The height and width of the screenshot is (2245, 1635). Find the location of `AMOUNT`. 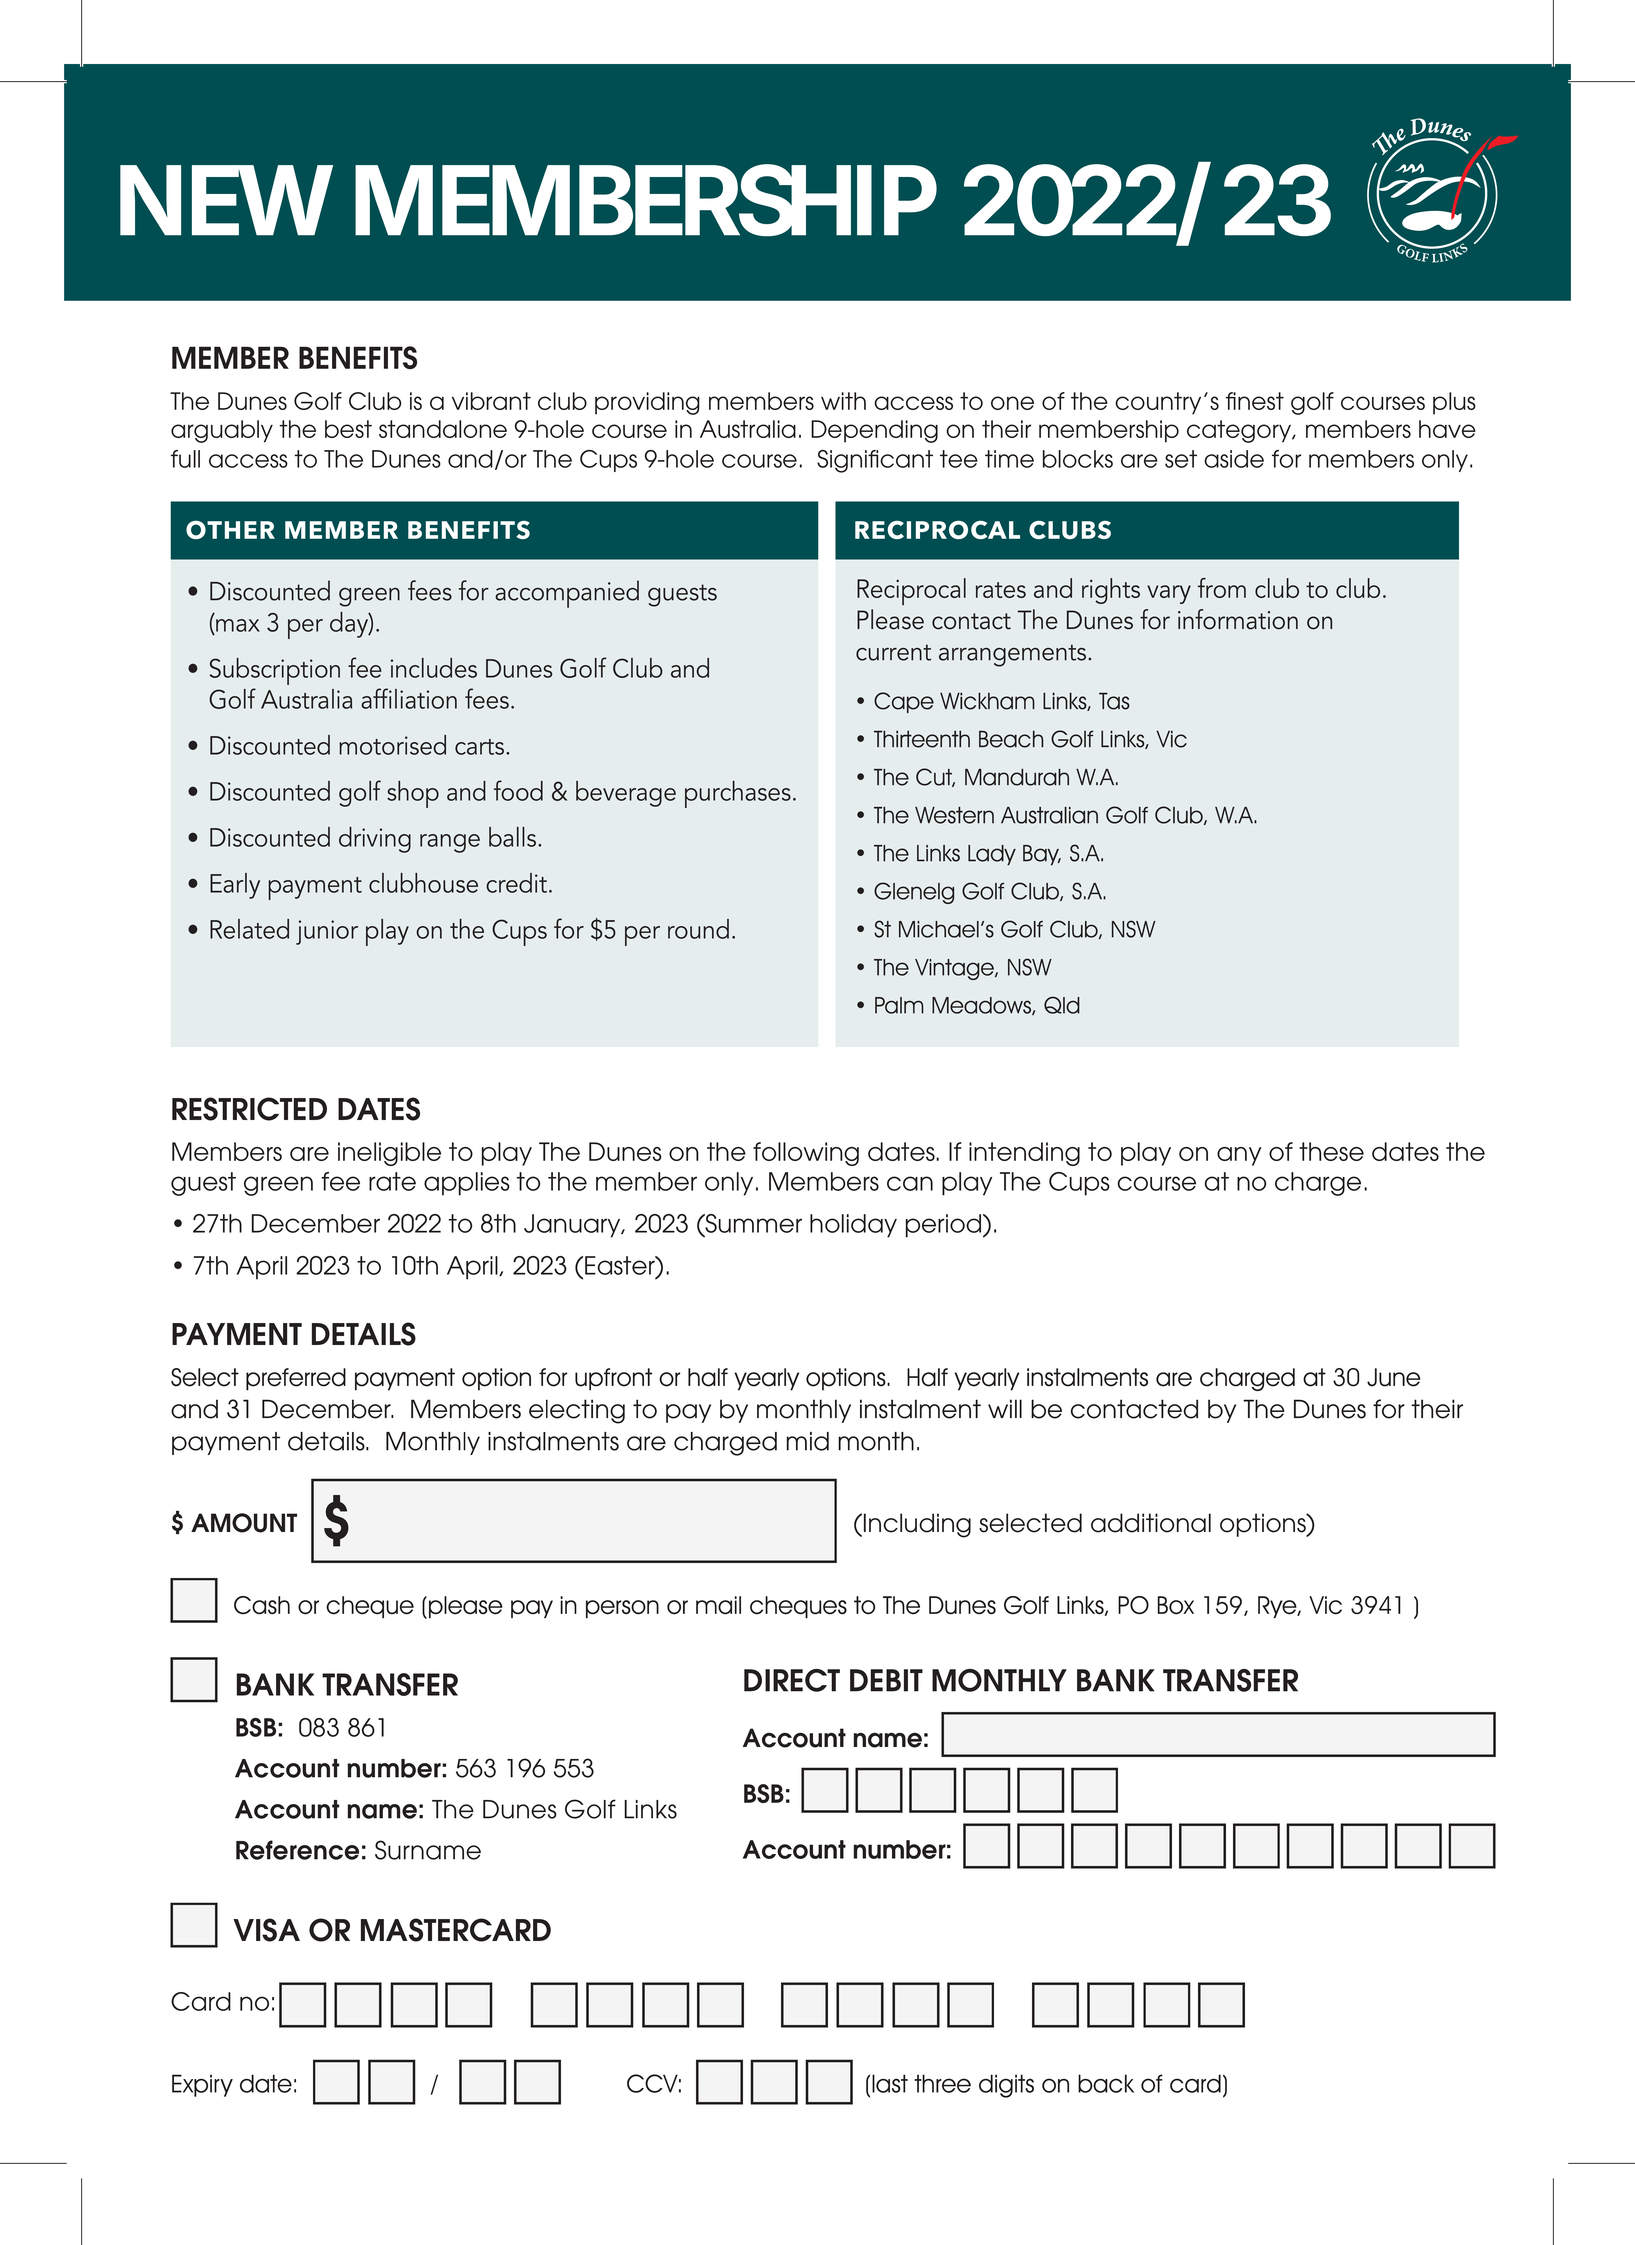

AMOUNT is located at coordinates (244, 1523).
